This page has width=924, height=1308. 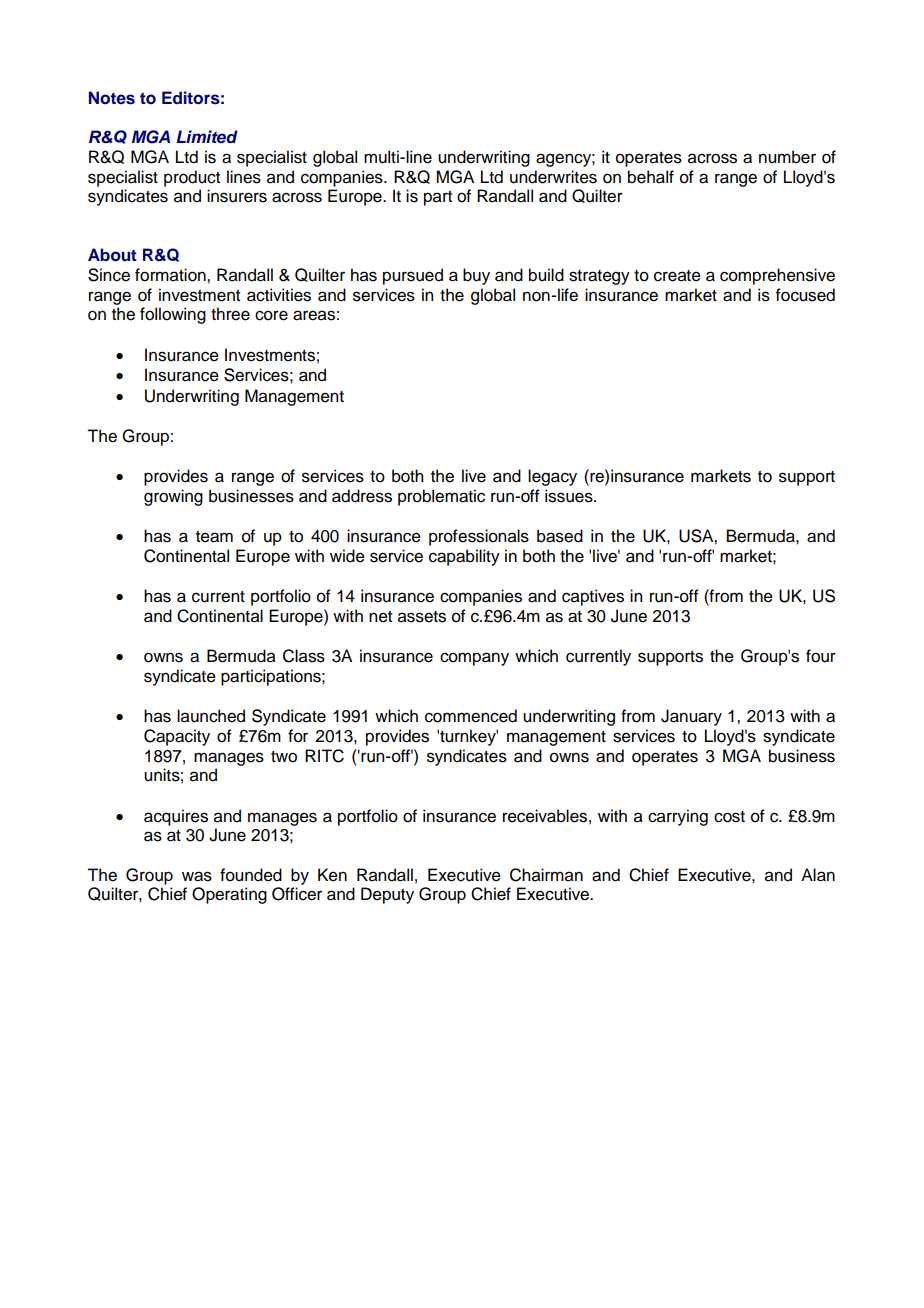 I want to click on following, so click(x=173, y=315).
